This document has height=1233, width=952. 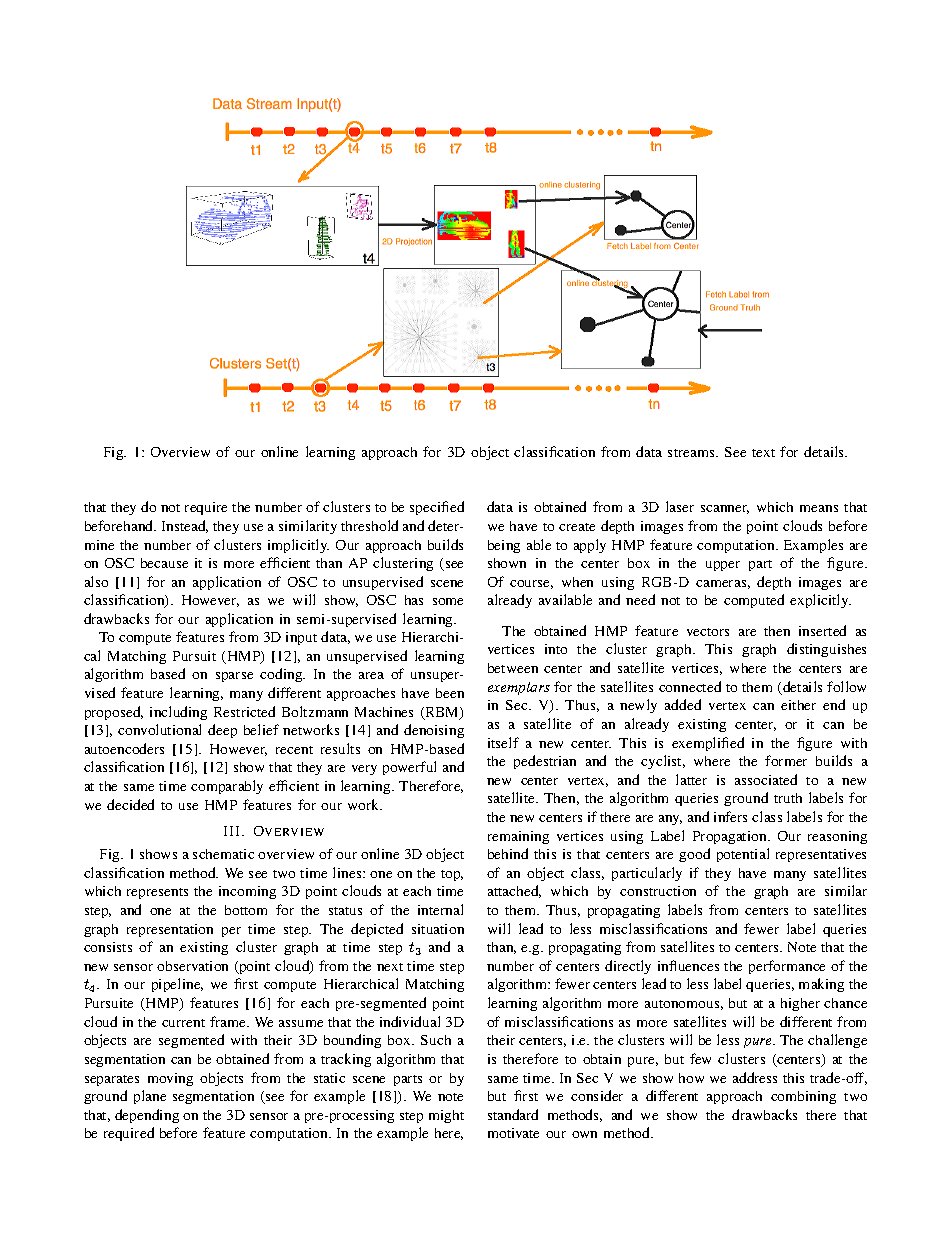 I want to click on been, so click(x=450, y=693).
